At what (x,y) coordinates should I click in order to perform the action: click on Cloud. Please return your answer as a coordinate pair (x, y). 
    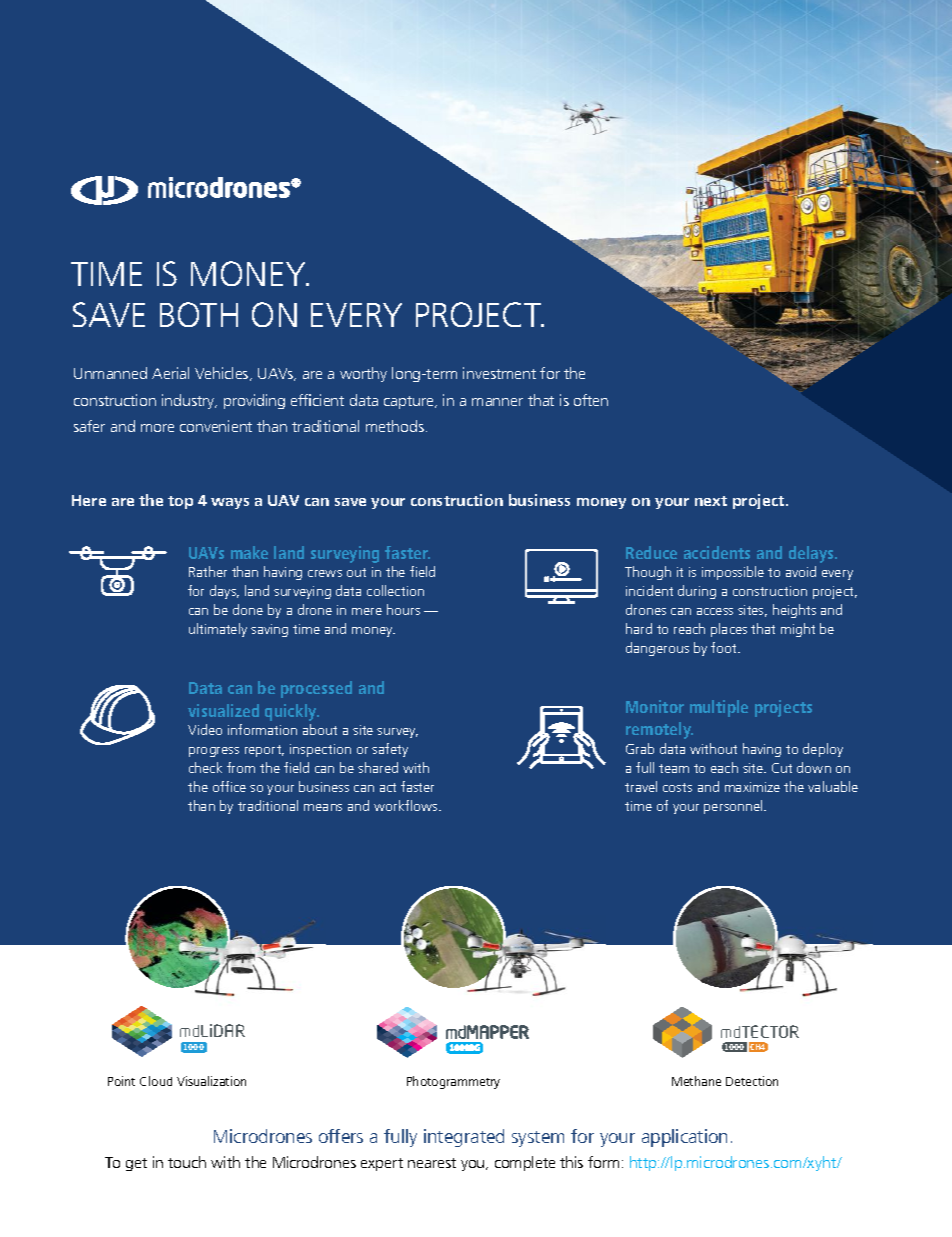
    Looking at the image, I should click on (156, 1081).
